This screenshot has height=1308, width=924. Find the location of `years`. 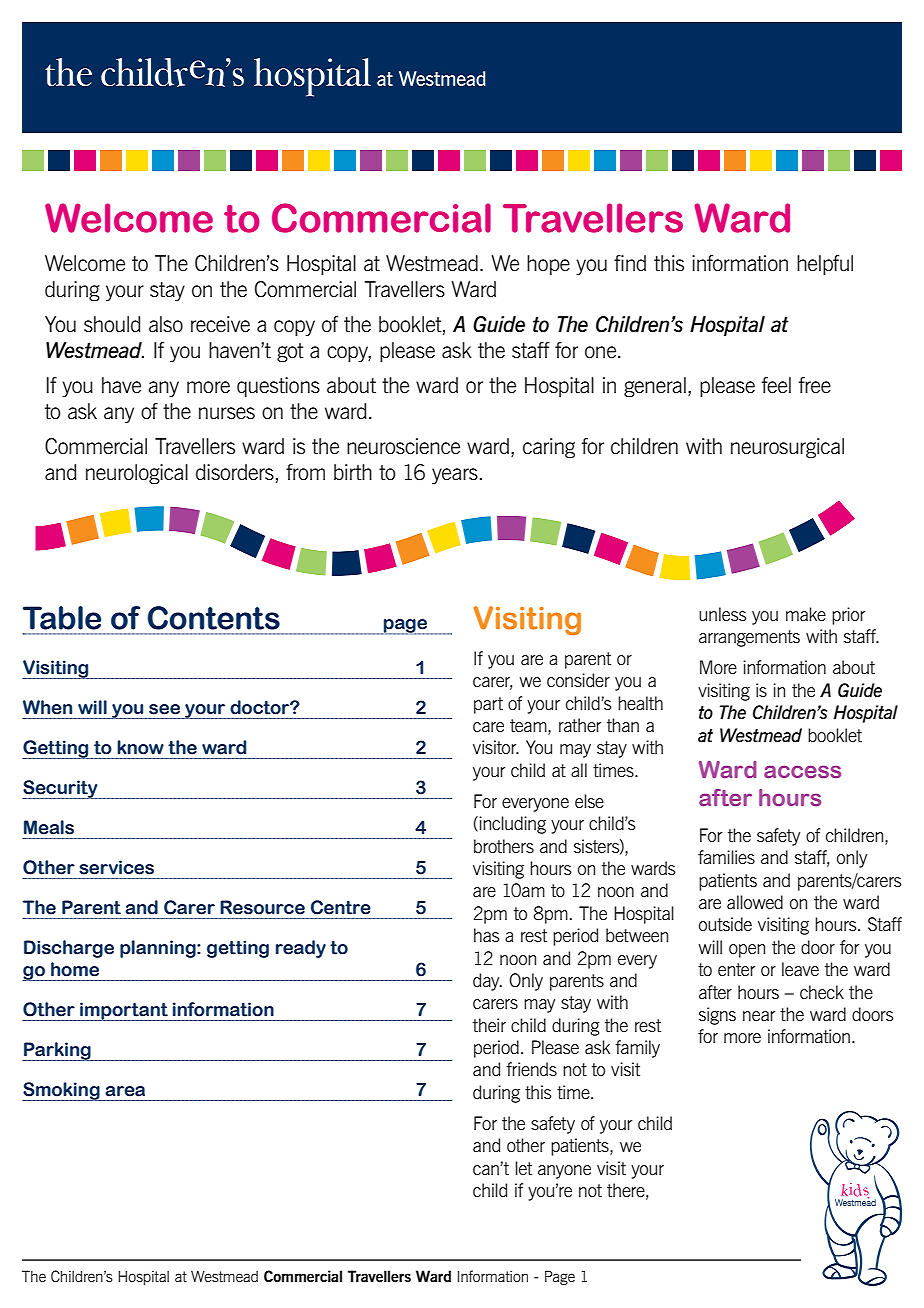

years is located at coordinates (455, 476).
